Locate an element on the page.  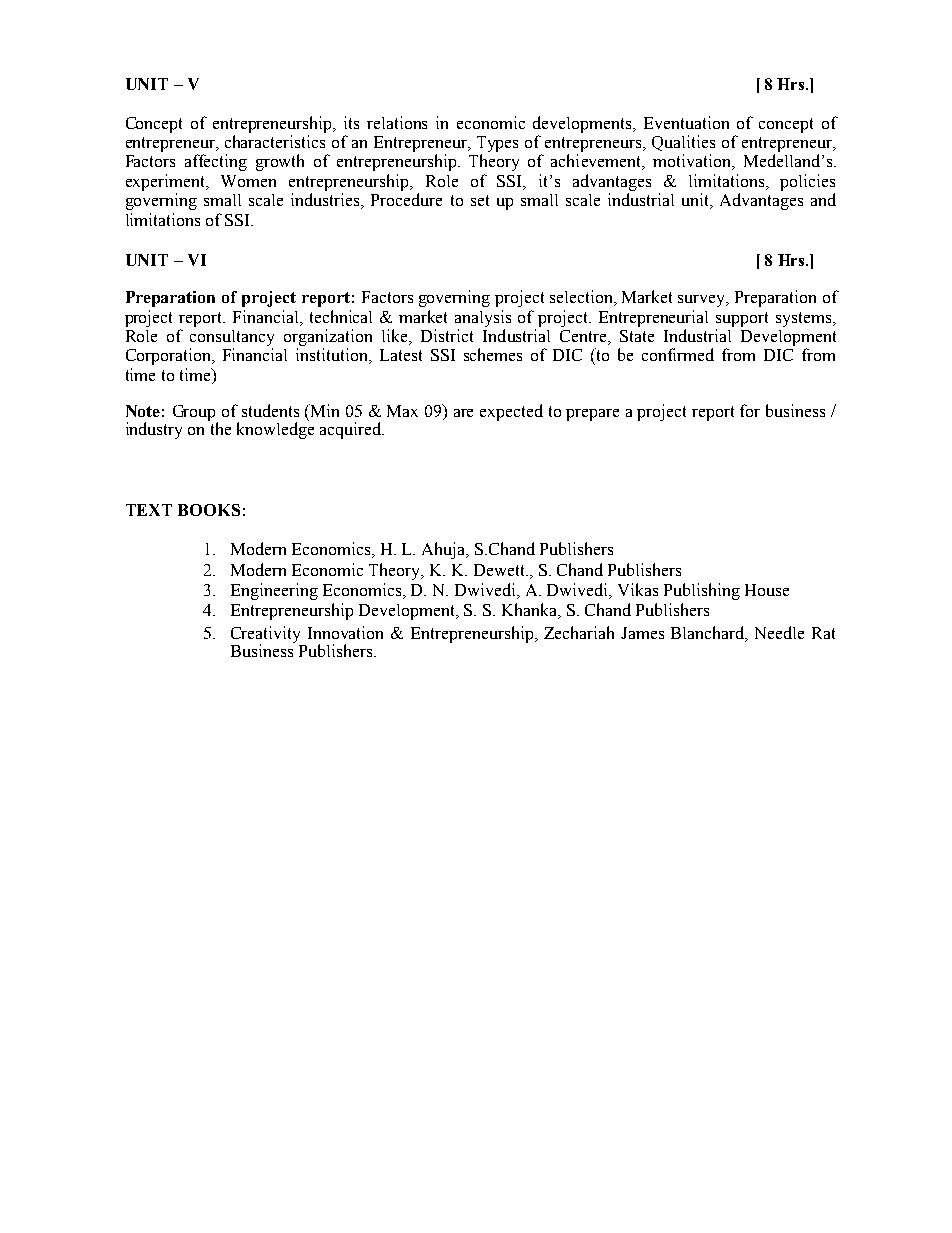
survey is located at coordinates (703, 301).
